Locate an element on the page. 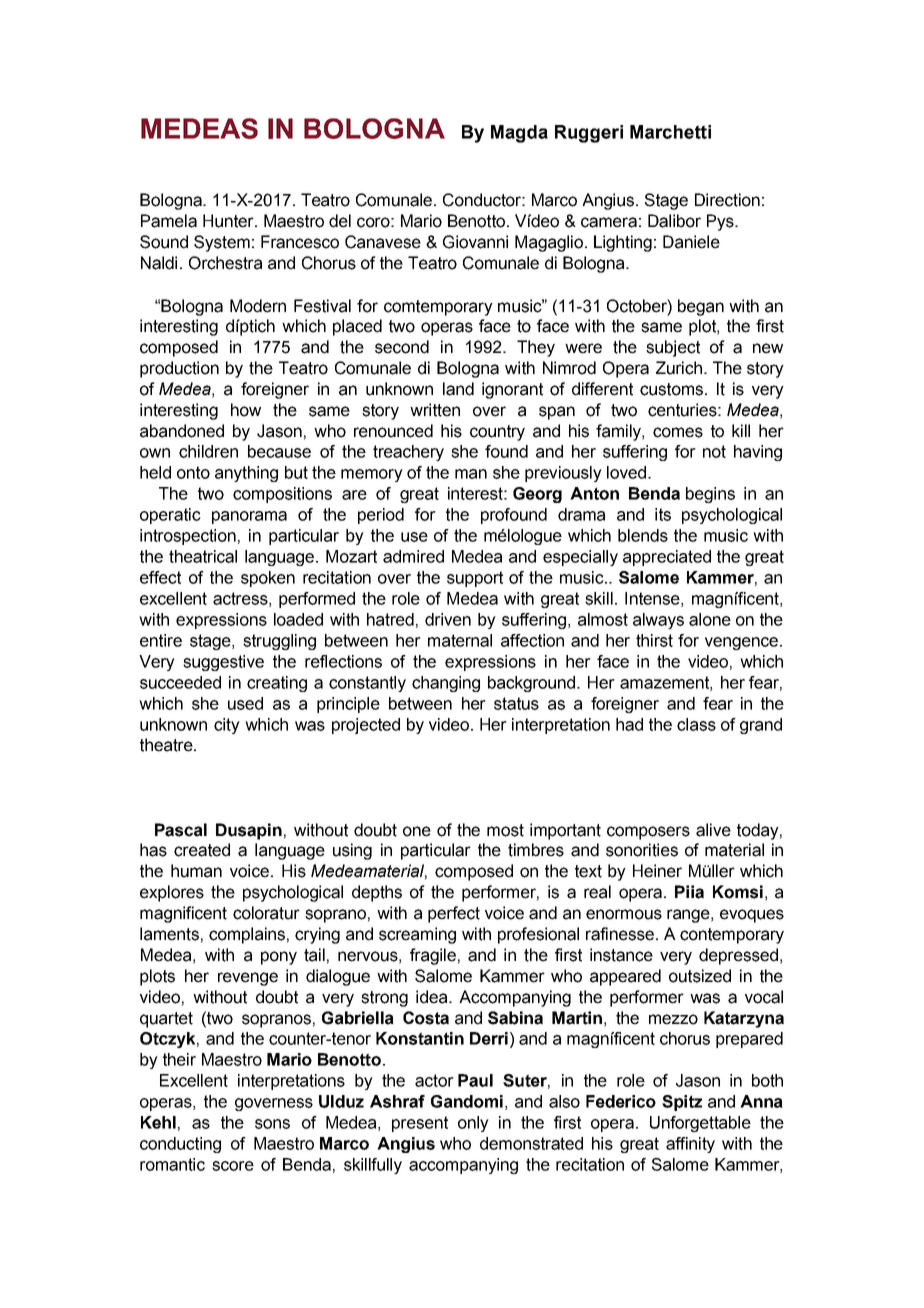 The image size is (924, 1308). Magda is located at coordinates (519, 134).
